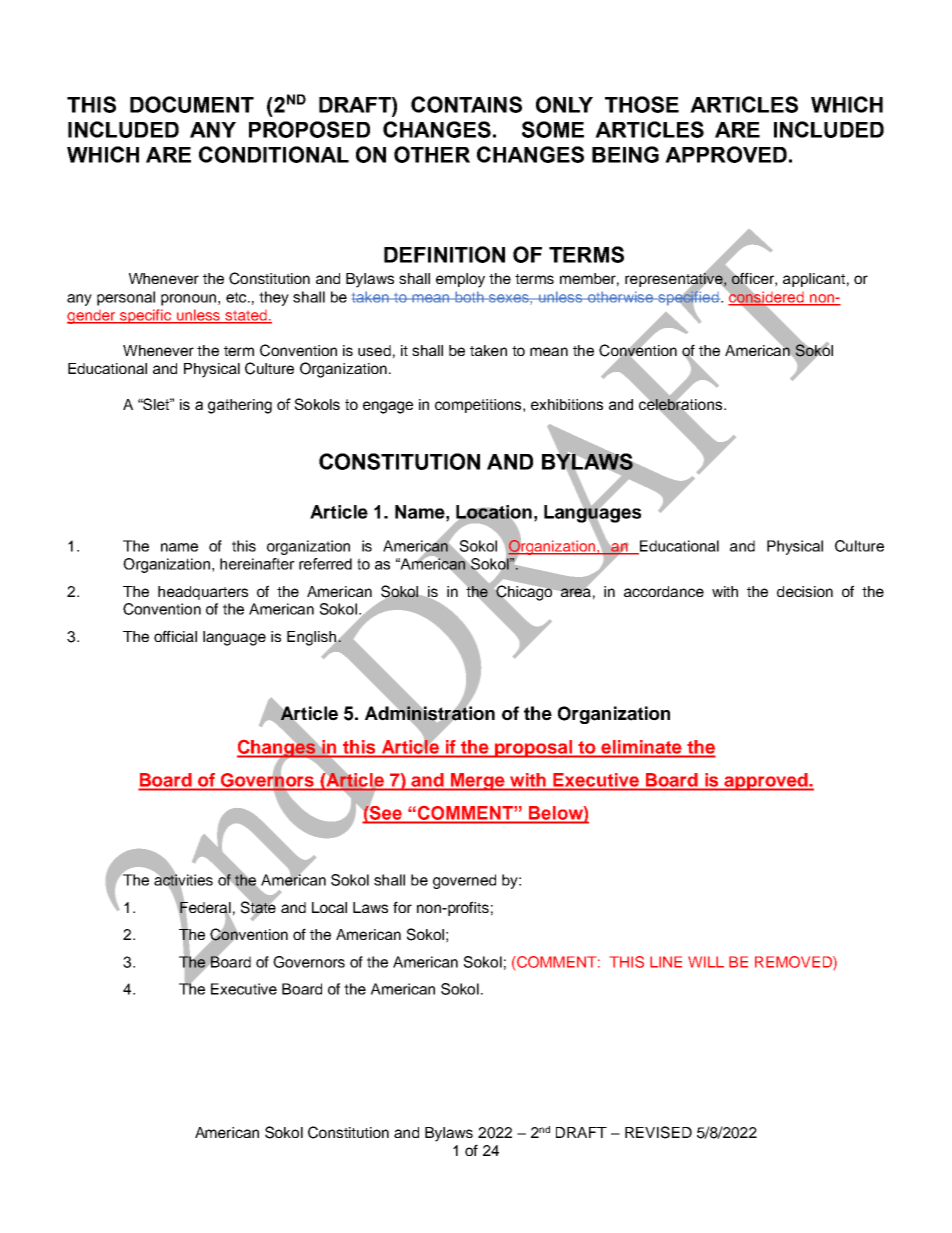 The height and width of the page is (1233, 952). I want to click on WILL, so click(706, 962).
